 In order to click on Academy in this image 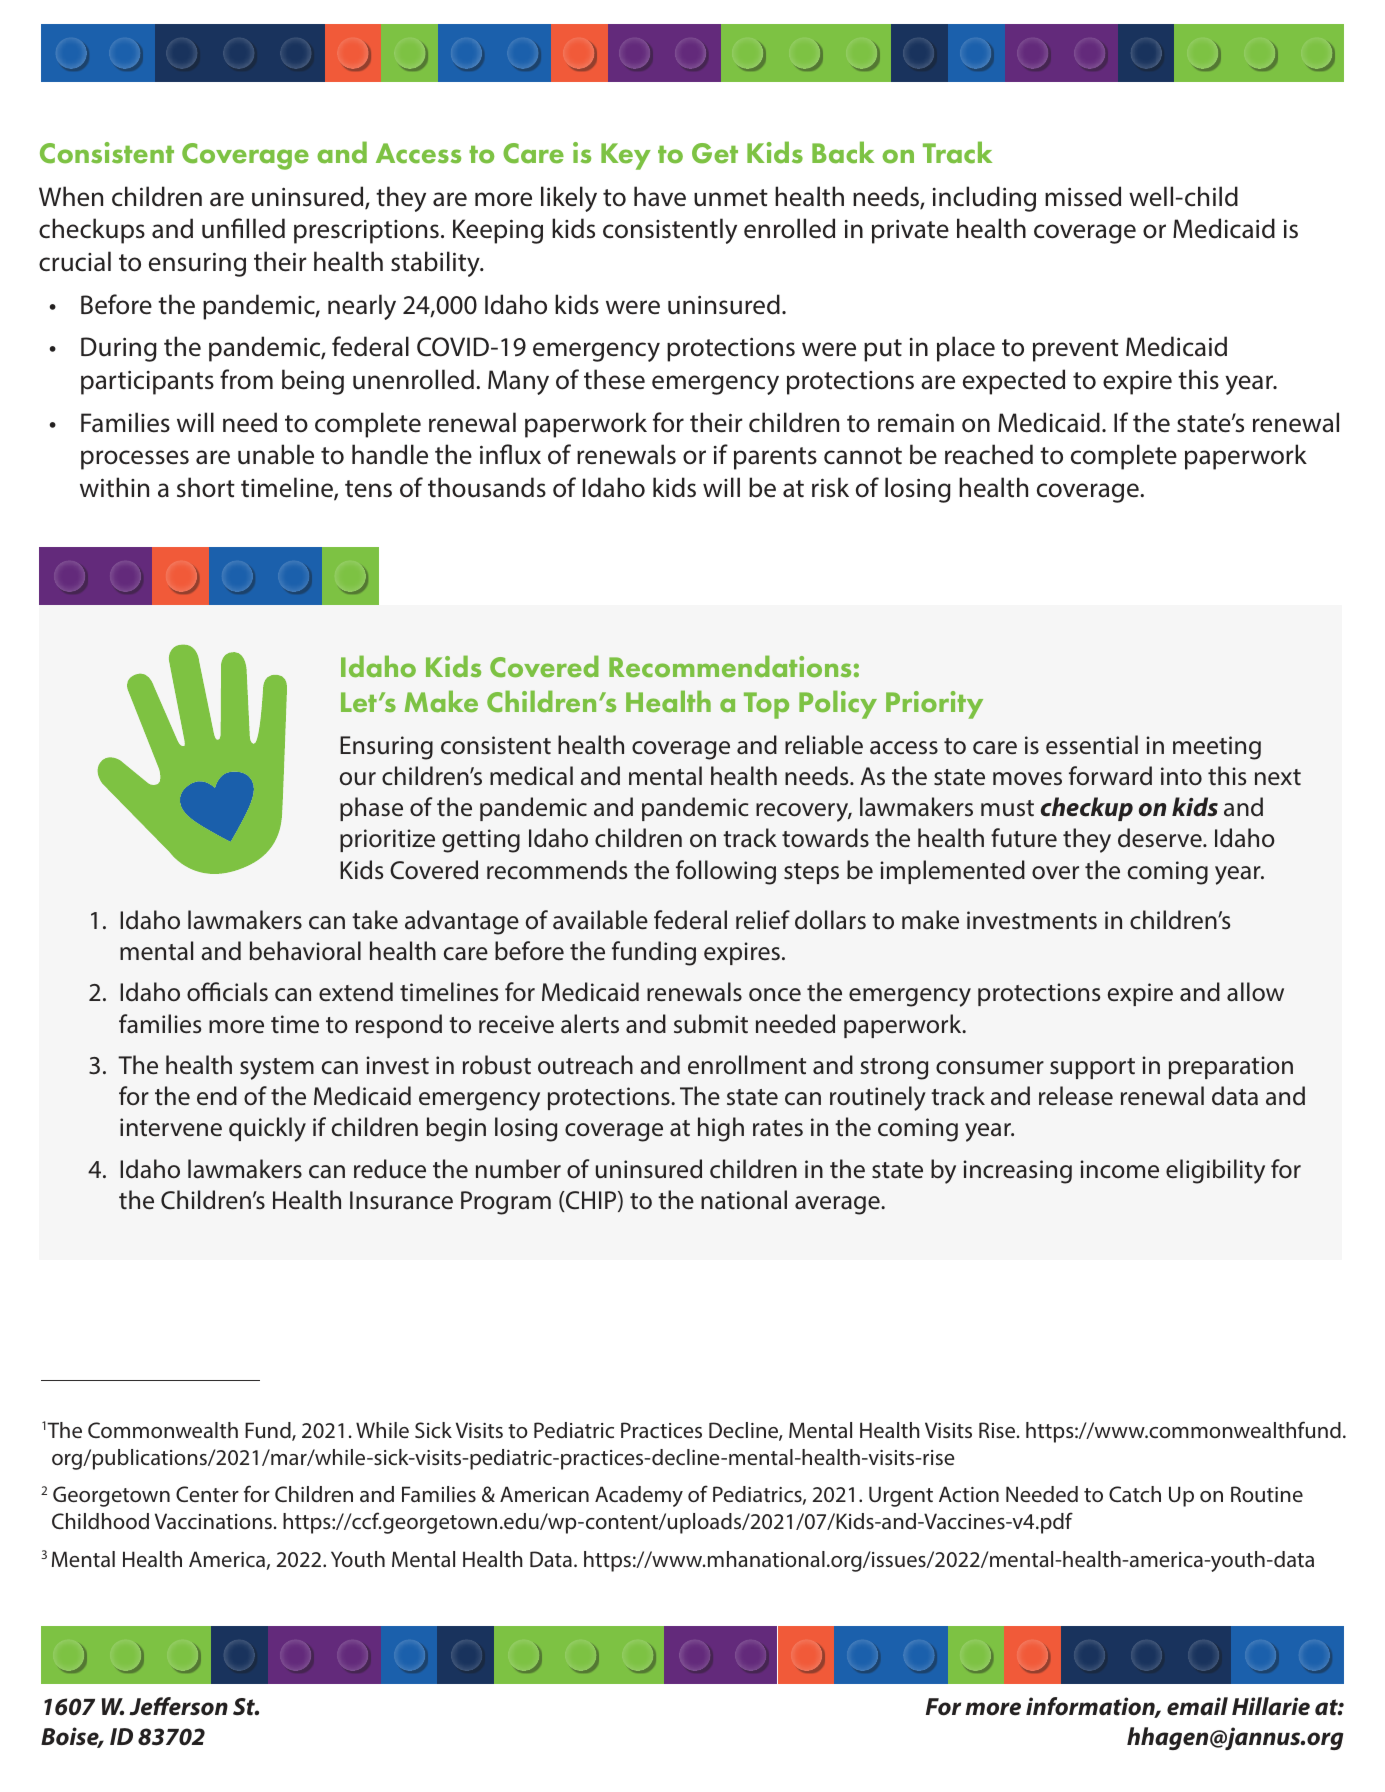, I will do `click(639, 1496)`.
